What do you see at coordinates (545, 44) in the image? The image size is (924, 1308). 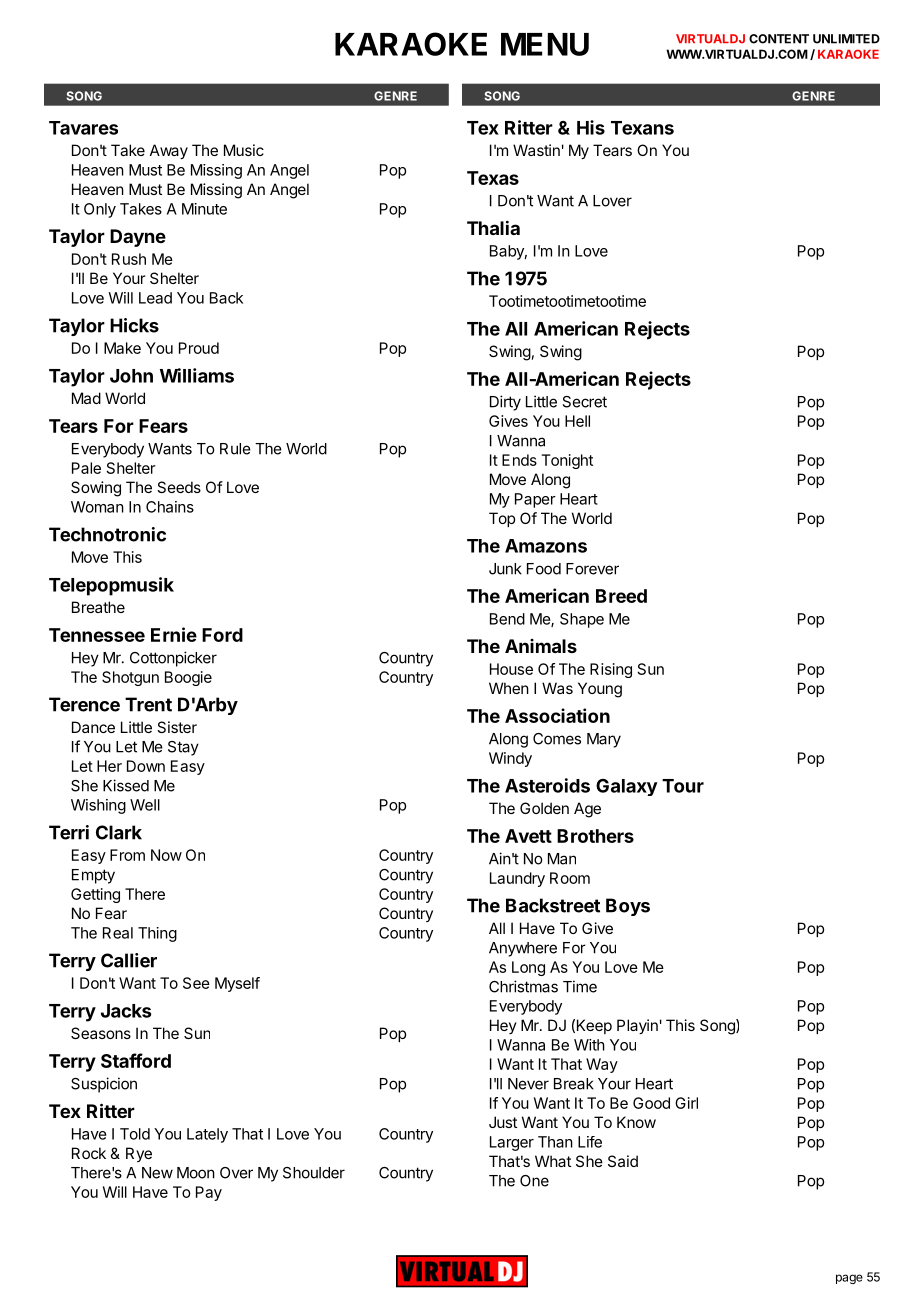 I see `MENU` at bounding box center [545, 44].
